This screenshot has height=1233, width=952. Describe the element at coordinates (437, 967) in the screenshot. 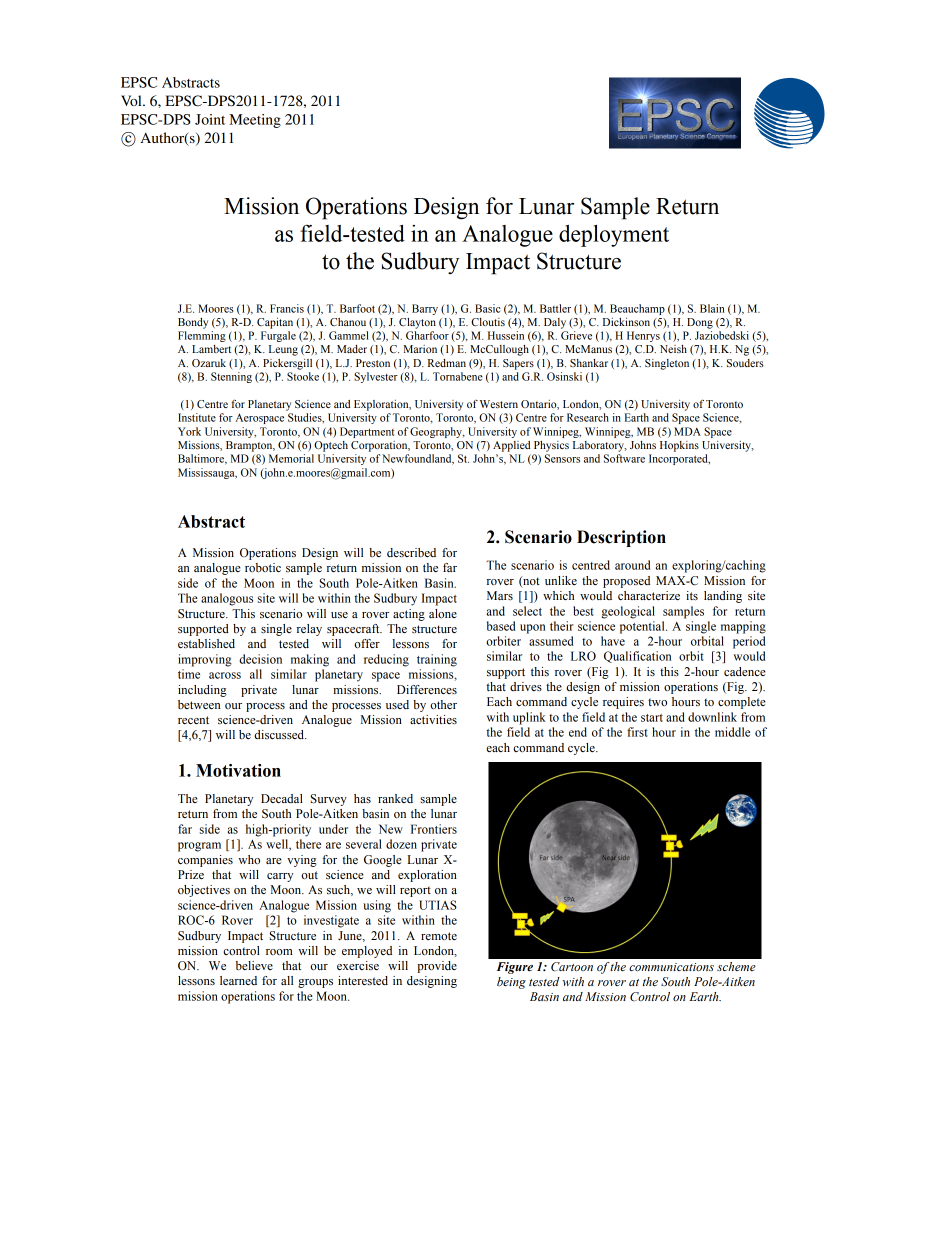

I see `provide` at that location.
